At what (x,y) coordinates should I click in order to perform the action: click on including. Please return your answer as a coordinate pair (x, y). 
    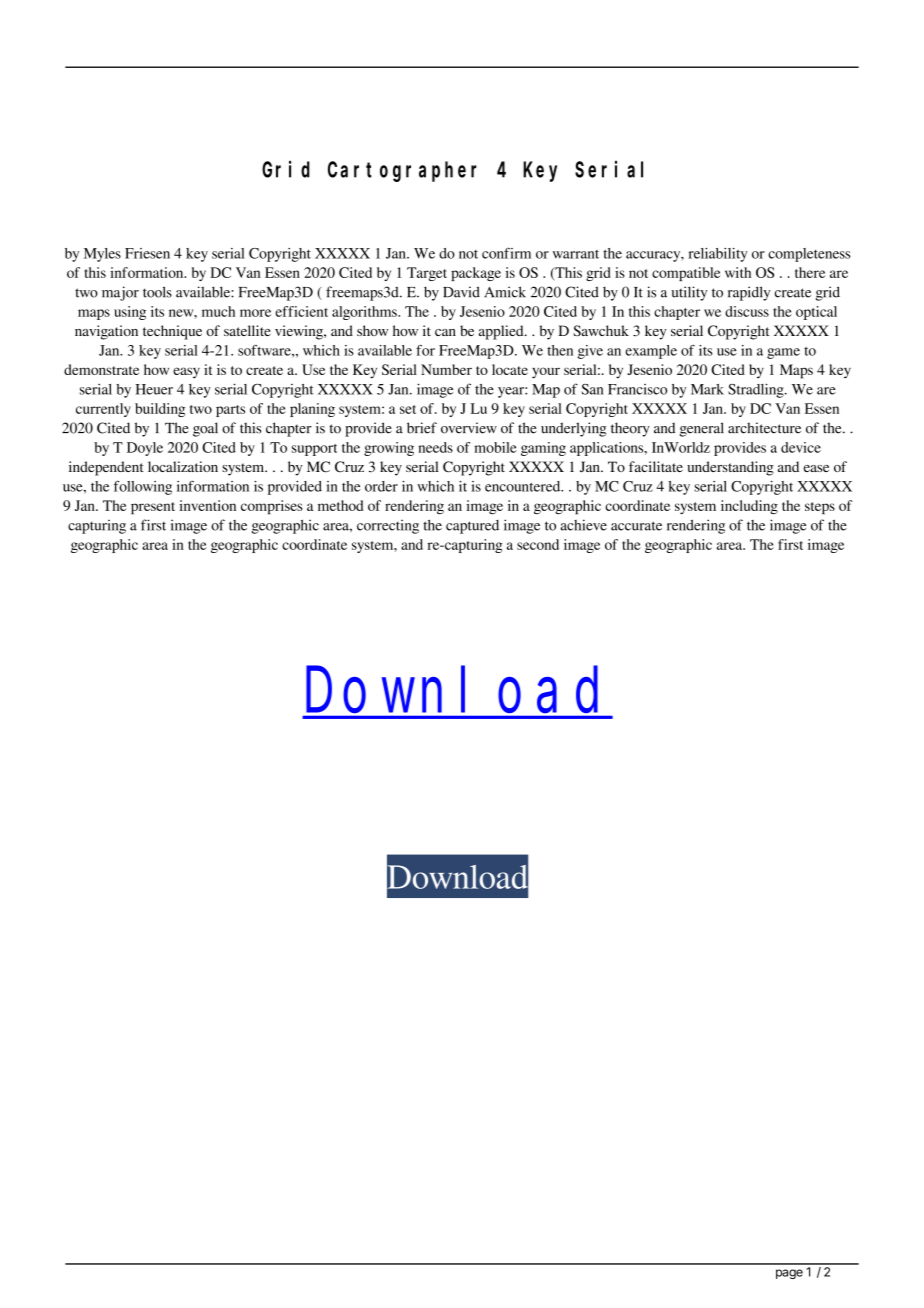
    Looking at the image, I should click on (749, 507).
